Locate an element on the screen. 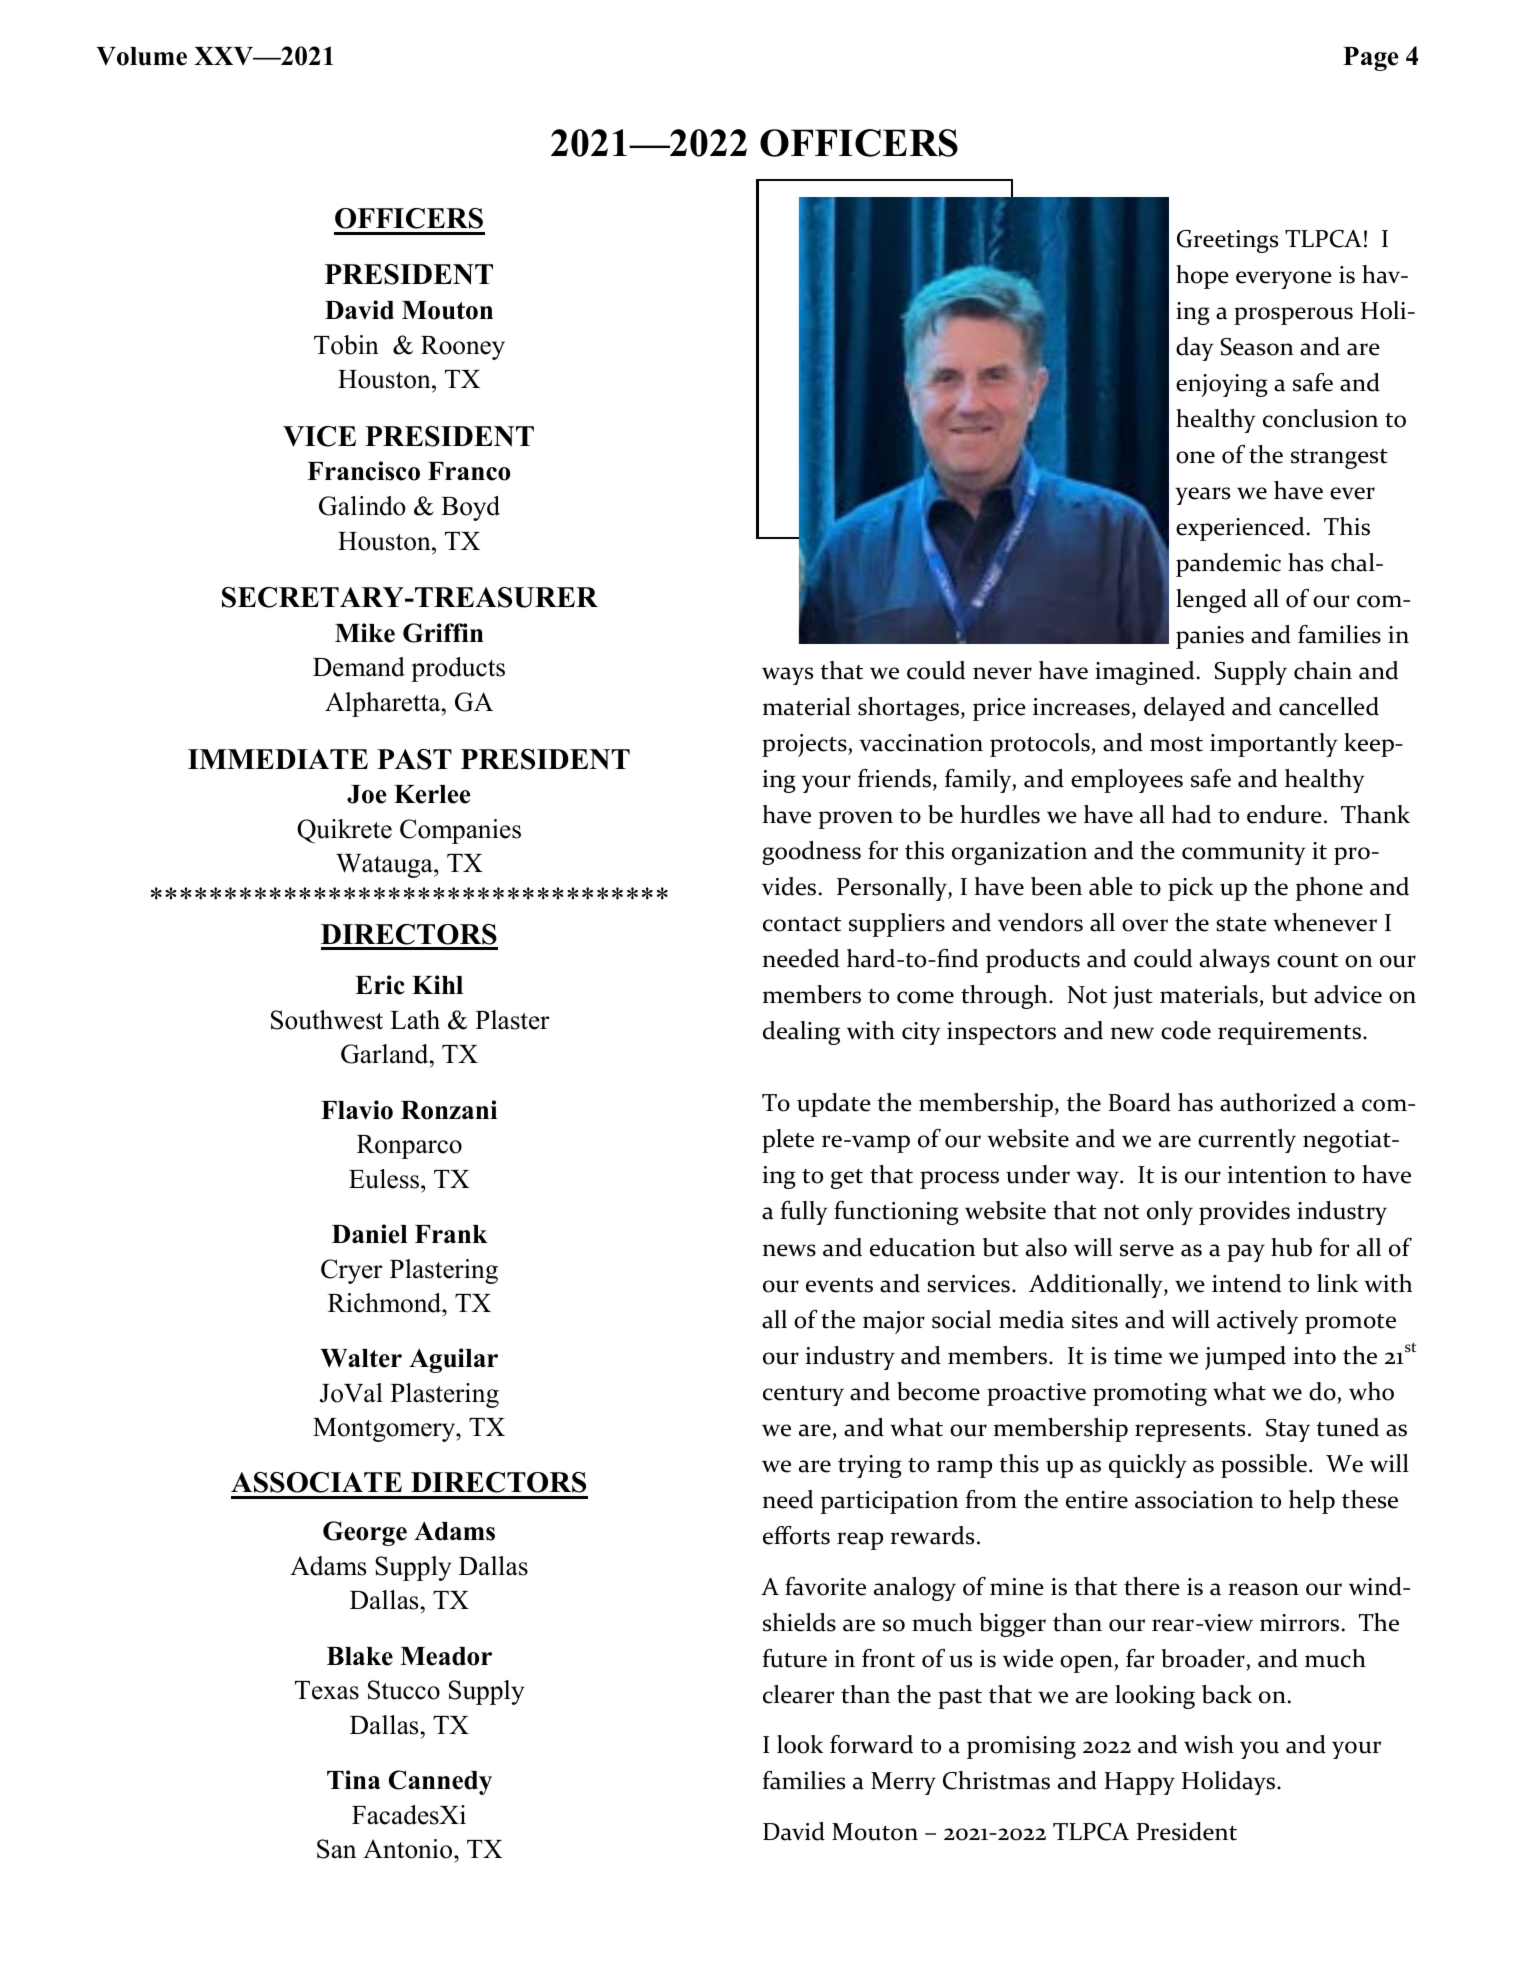 The image size is (1518, 1964). state is located at coordinates (1241, 924).
